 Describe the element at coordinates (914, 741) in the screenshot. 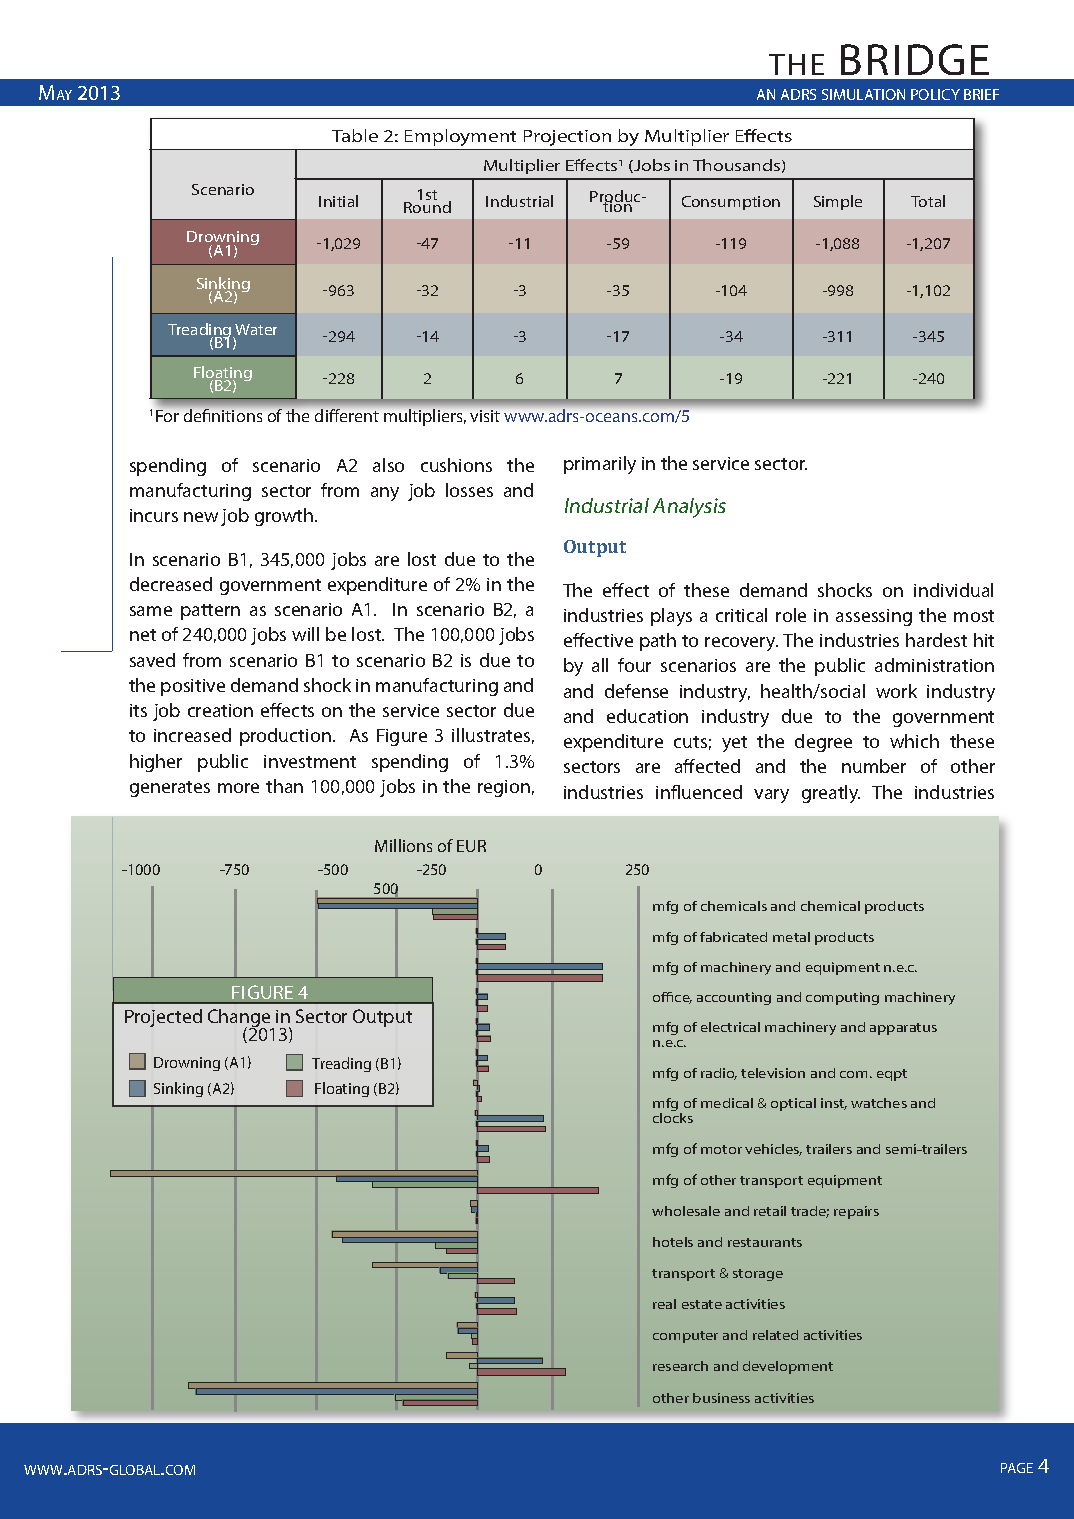

I see `which` at that location.
